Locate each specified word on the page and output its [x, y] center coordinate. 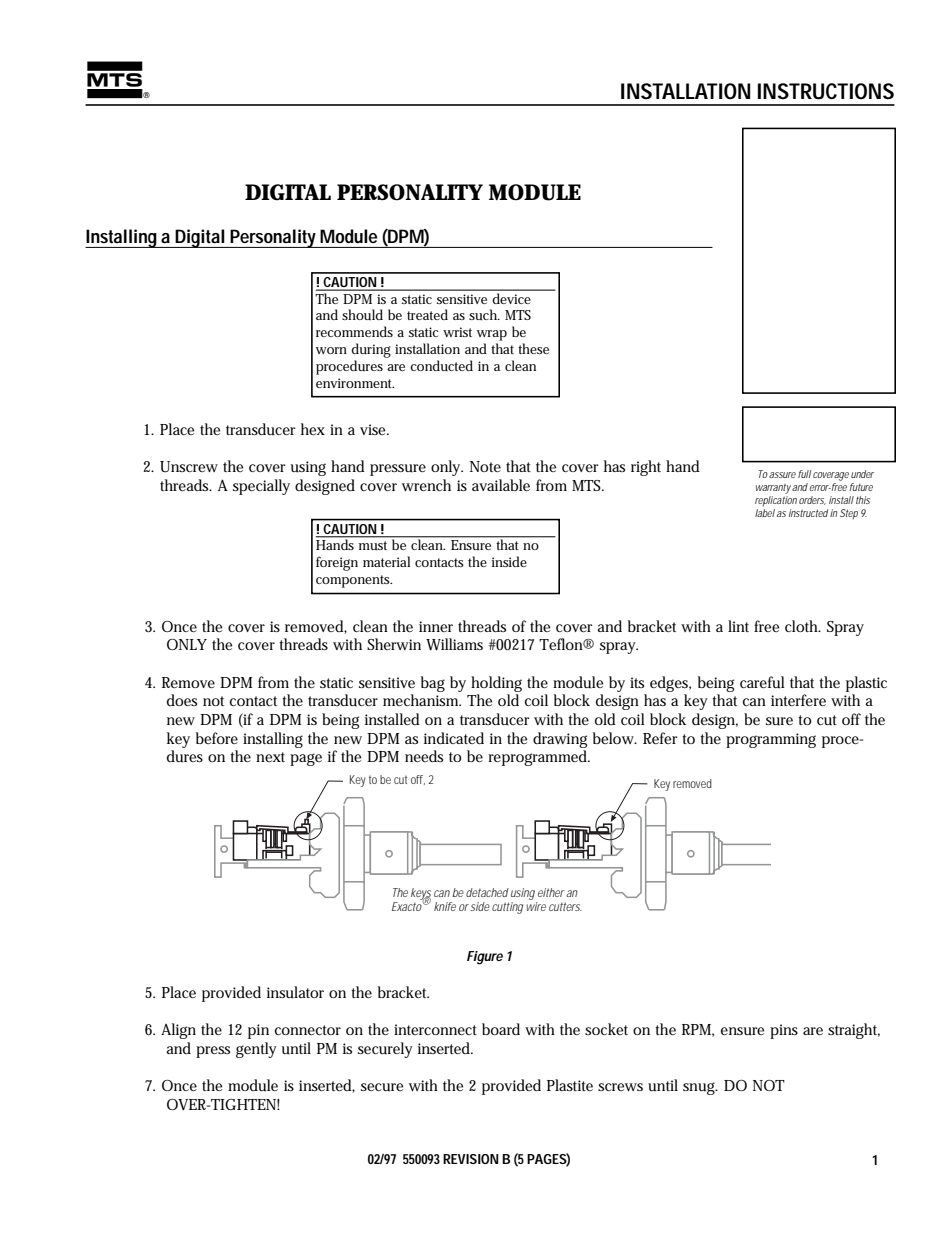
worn [331, 350]
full [804, 474]
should [362, 314]
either [551, 892]
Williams [454, 644]
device [511, 299]
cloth [803, 626]
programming [771, 740]
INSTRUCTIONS [826, 91]
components [354, 581]
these [533, 348]
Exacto [408, 905]
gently [256, 1050]
